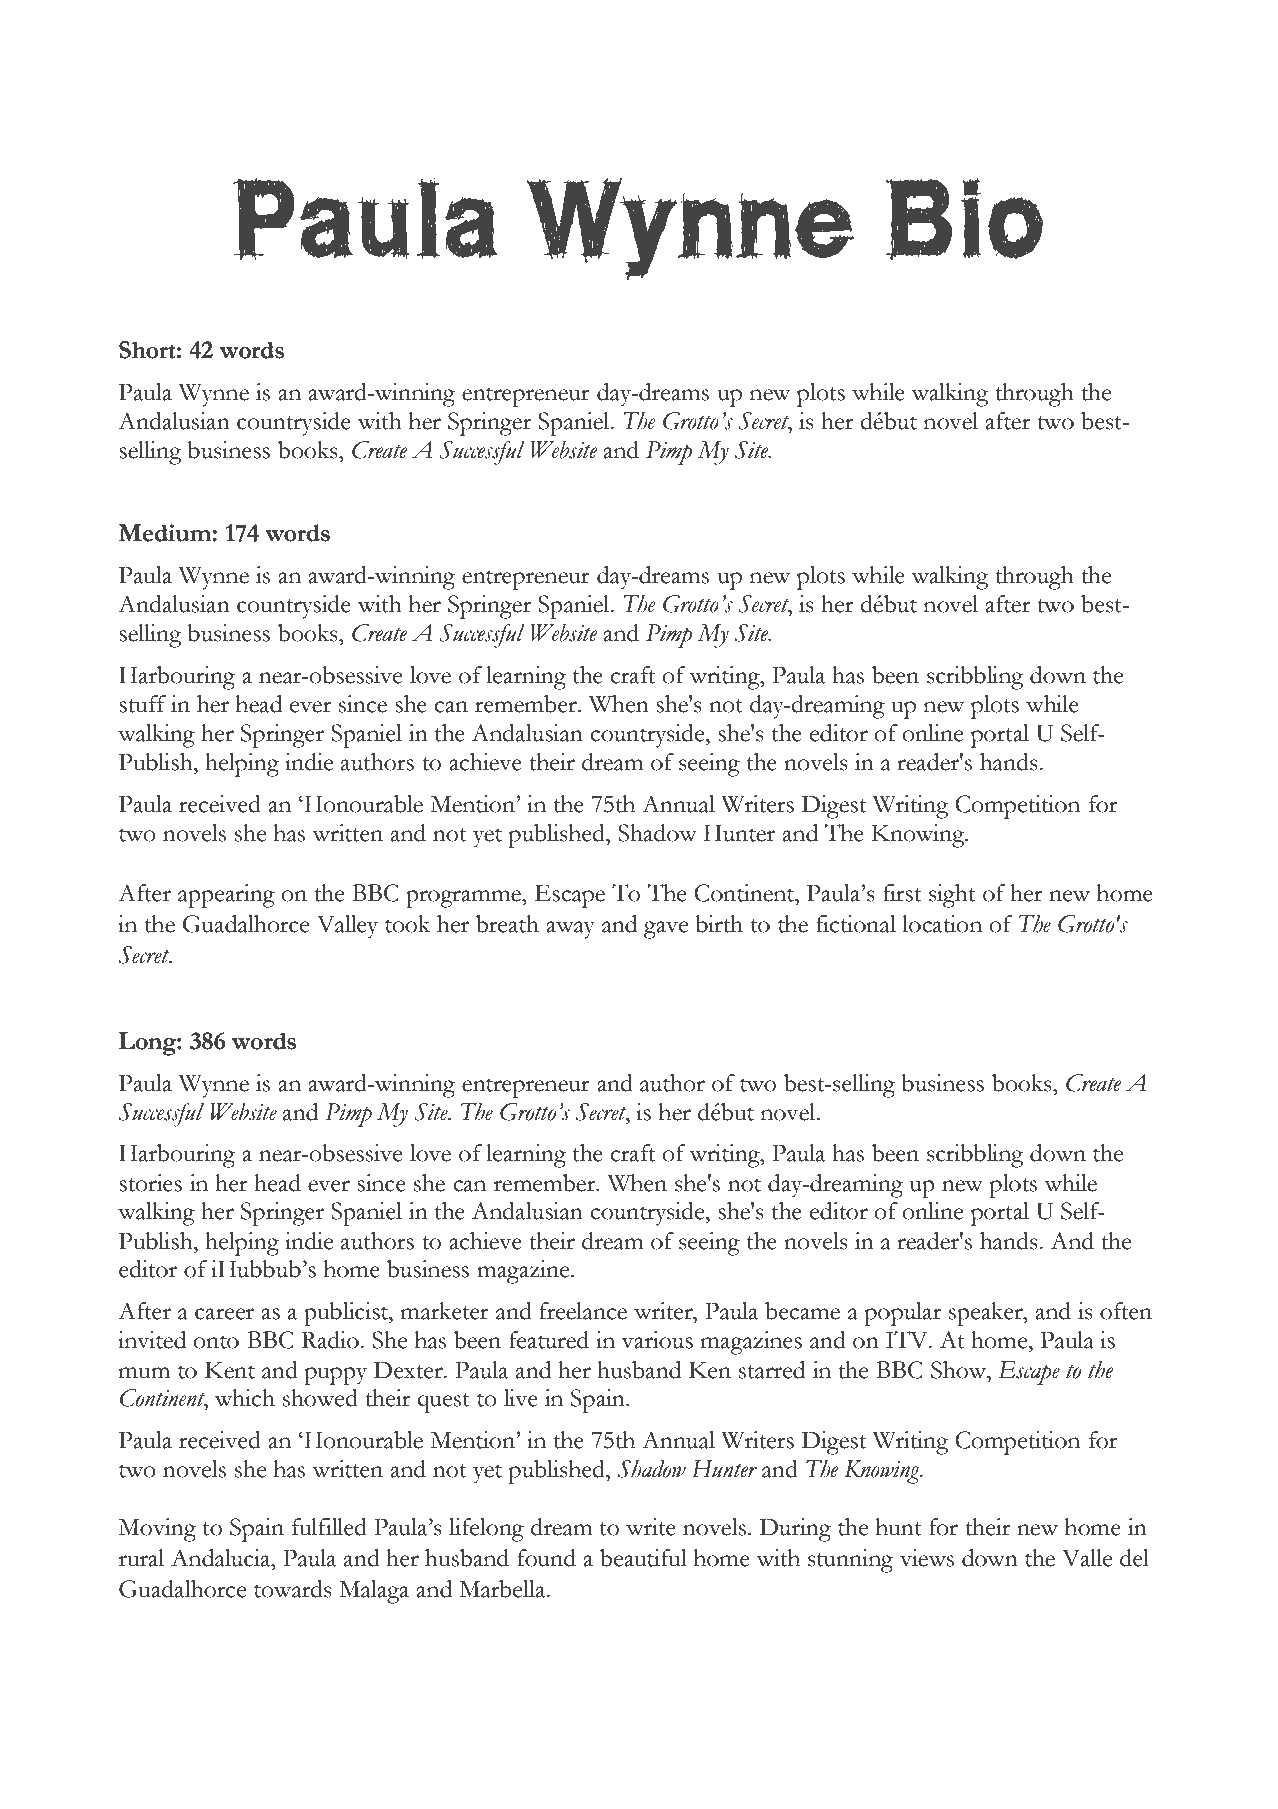 Image resolution: width=1278 pixels, height=1809 pixels. What do you see at coordinates (142, 704) in the document?
I see `stuff` at bounding box center [142, 704].
